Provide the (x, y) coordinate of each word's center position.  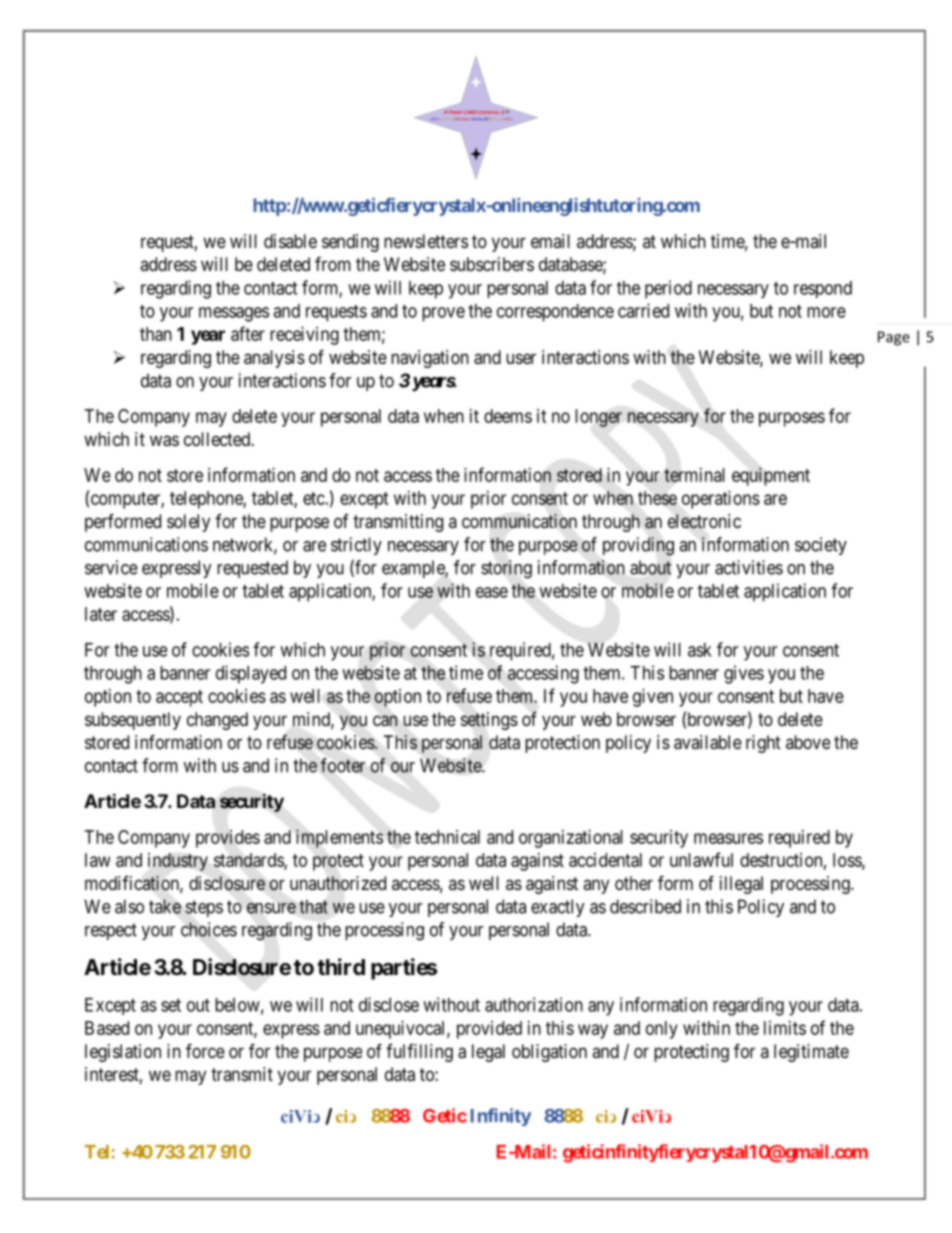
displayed (251, 674)
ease (492, 592)
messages (234, 314)
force (205, 1050)
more (826, 312)
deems (508, 416)
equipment (771, 476)
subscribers (492, 264)
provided (489, 1030)
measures (728, 838)
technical (447, 837)
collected (218, 439)
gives (744, 674)
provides (228, 839)
